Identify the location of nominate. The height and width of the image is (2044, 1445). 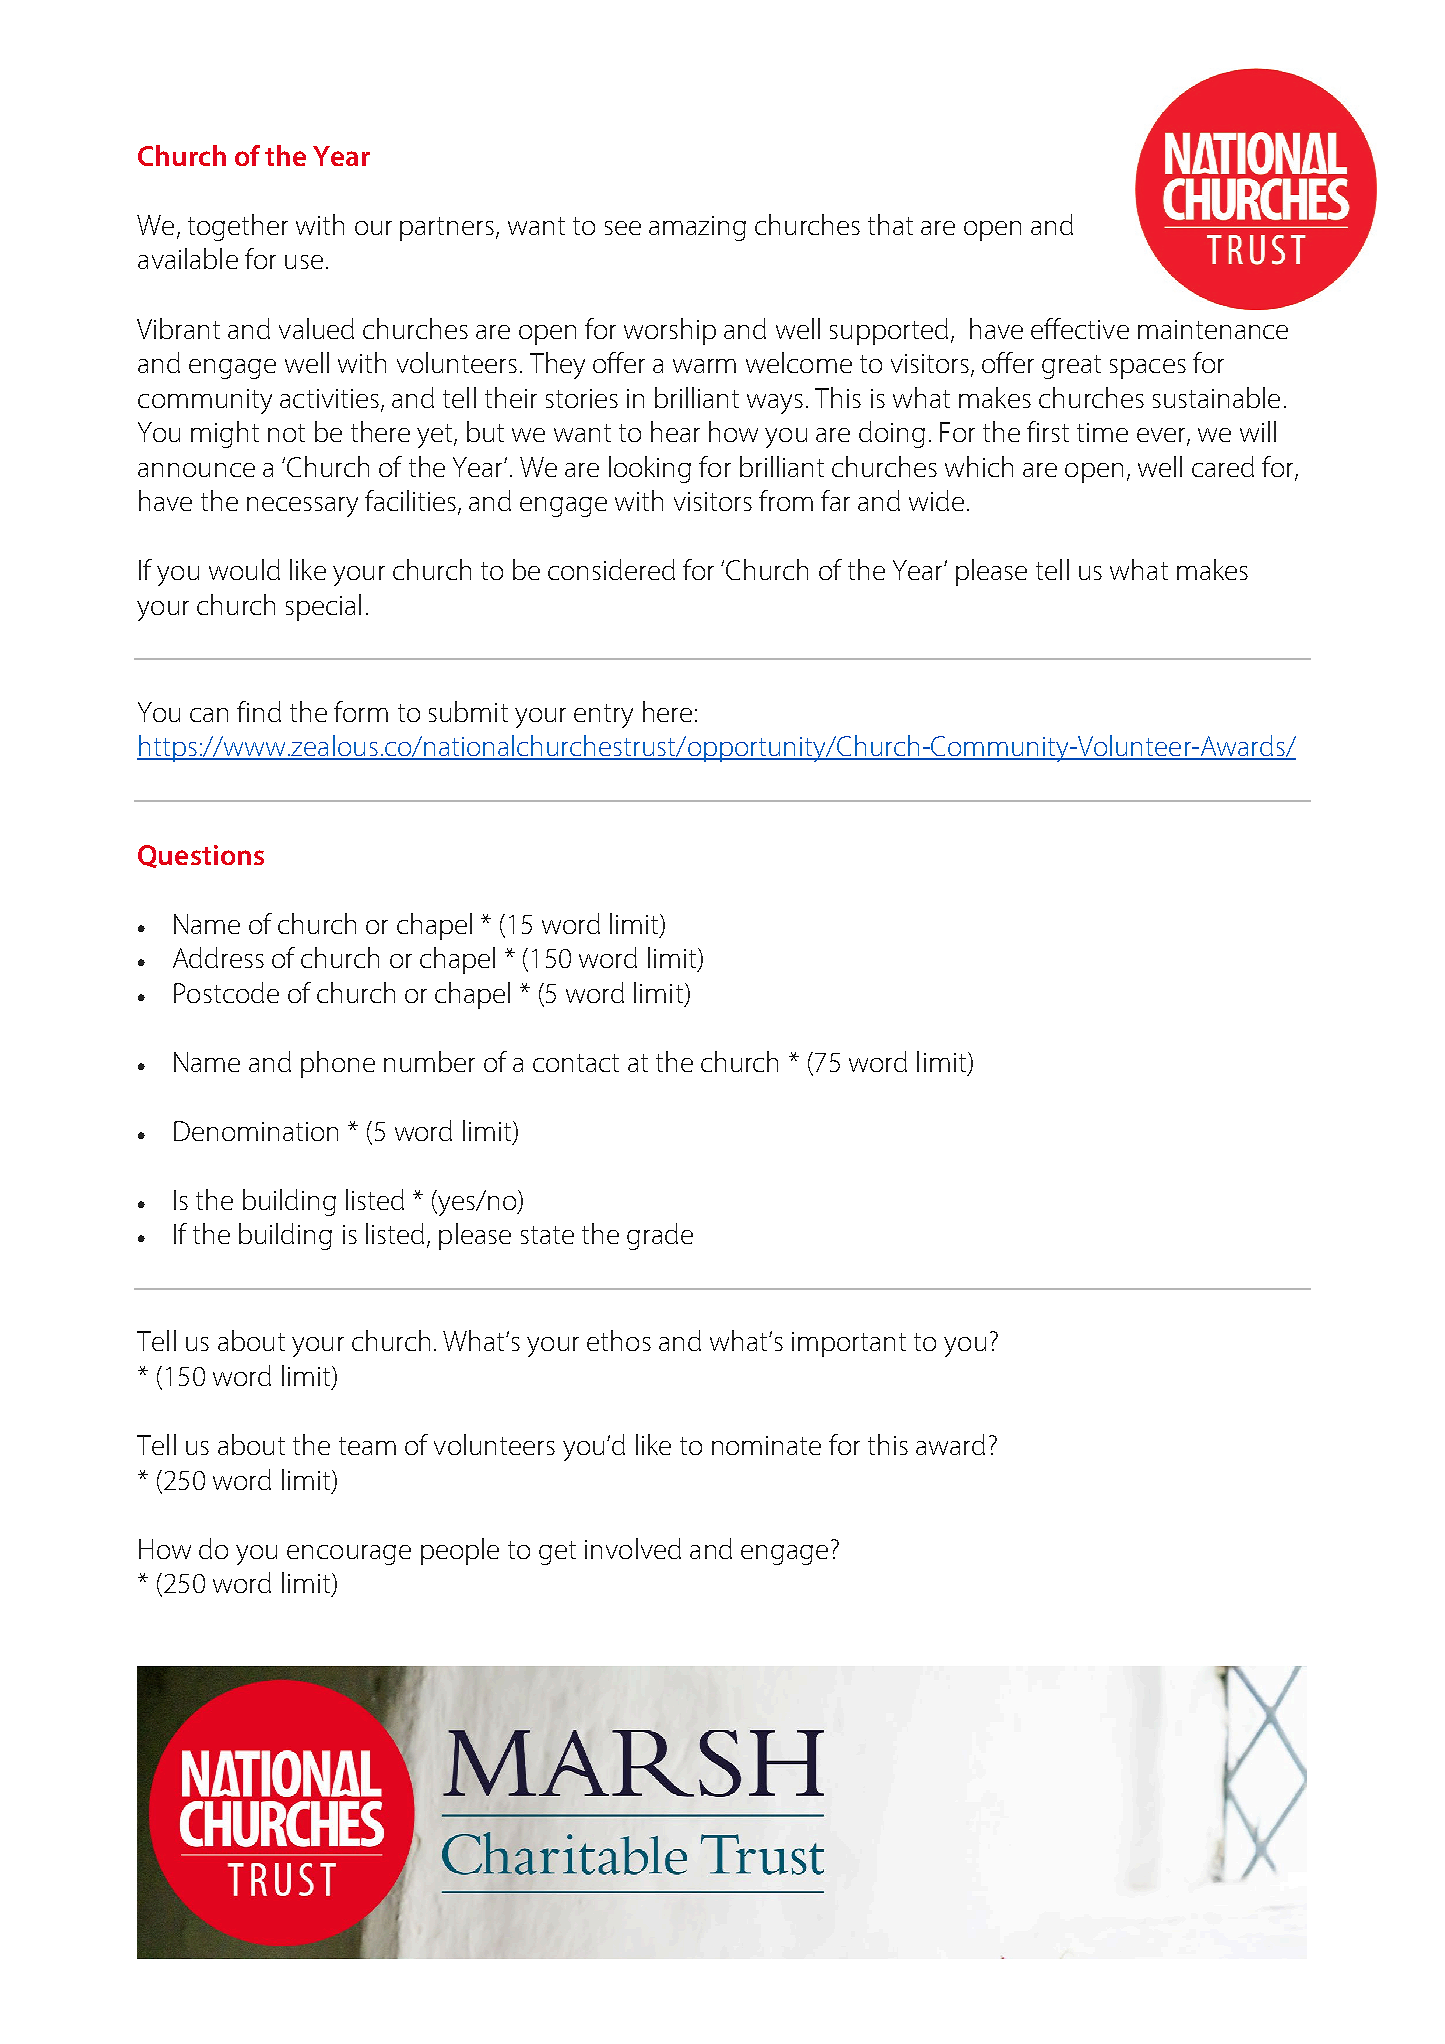
(766, 1445).
